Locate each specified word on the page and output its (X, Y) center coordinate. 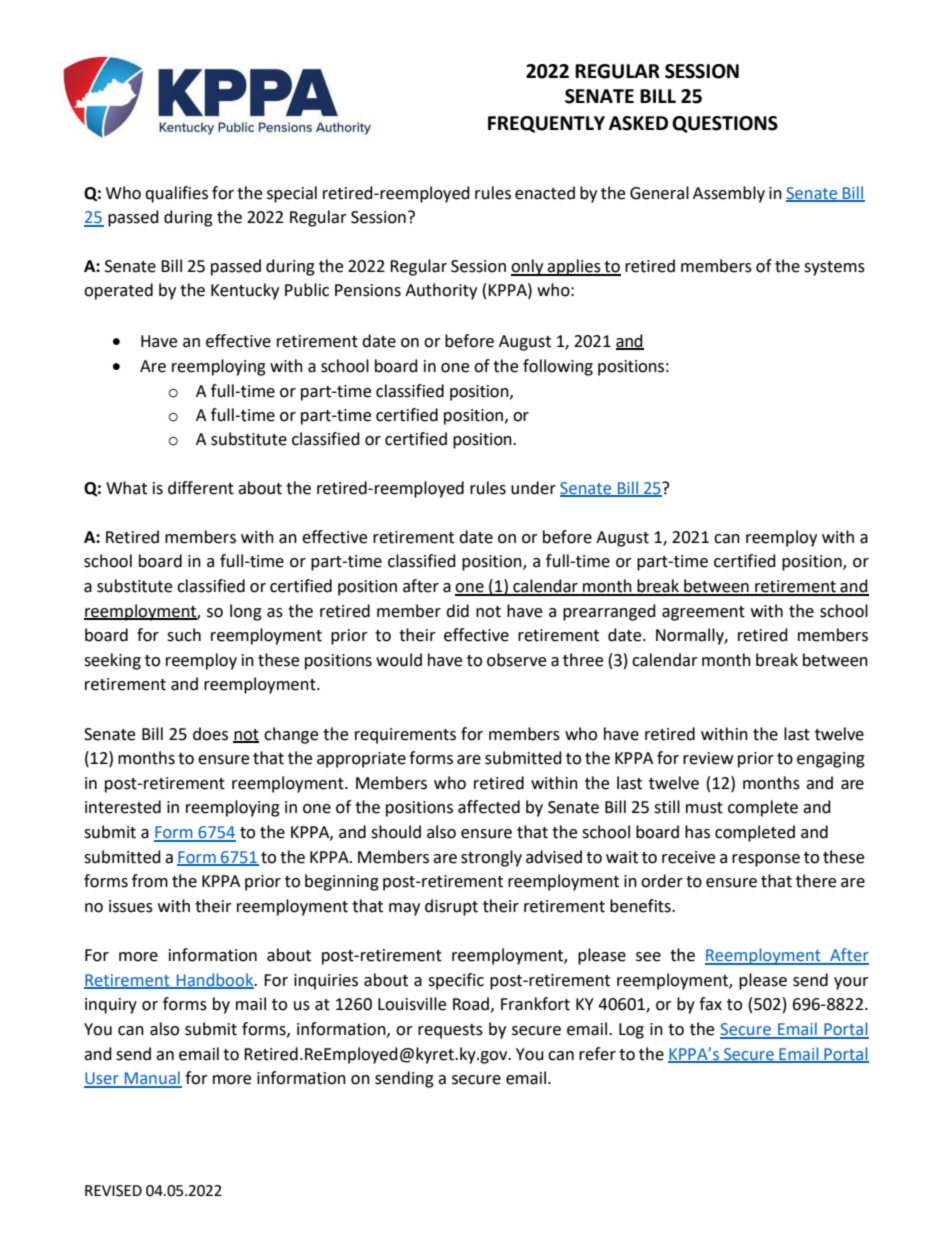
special (292, 194)
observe (516, 660)
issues (131, 906)
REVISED (113, 1191)
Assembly (729, 194)
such (184, 635)
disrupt (451, 907)
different (201, 488)
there (816, 881)
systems (834, 268)
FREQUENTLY (546, 124)
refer (597, 1054)
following (558, 367)
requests (450, 1031)
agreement (703, 613)
